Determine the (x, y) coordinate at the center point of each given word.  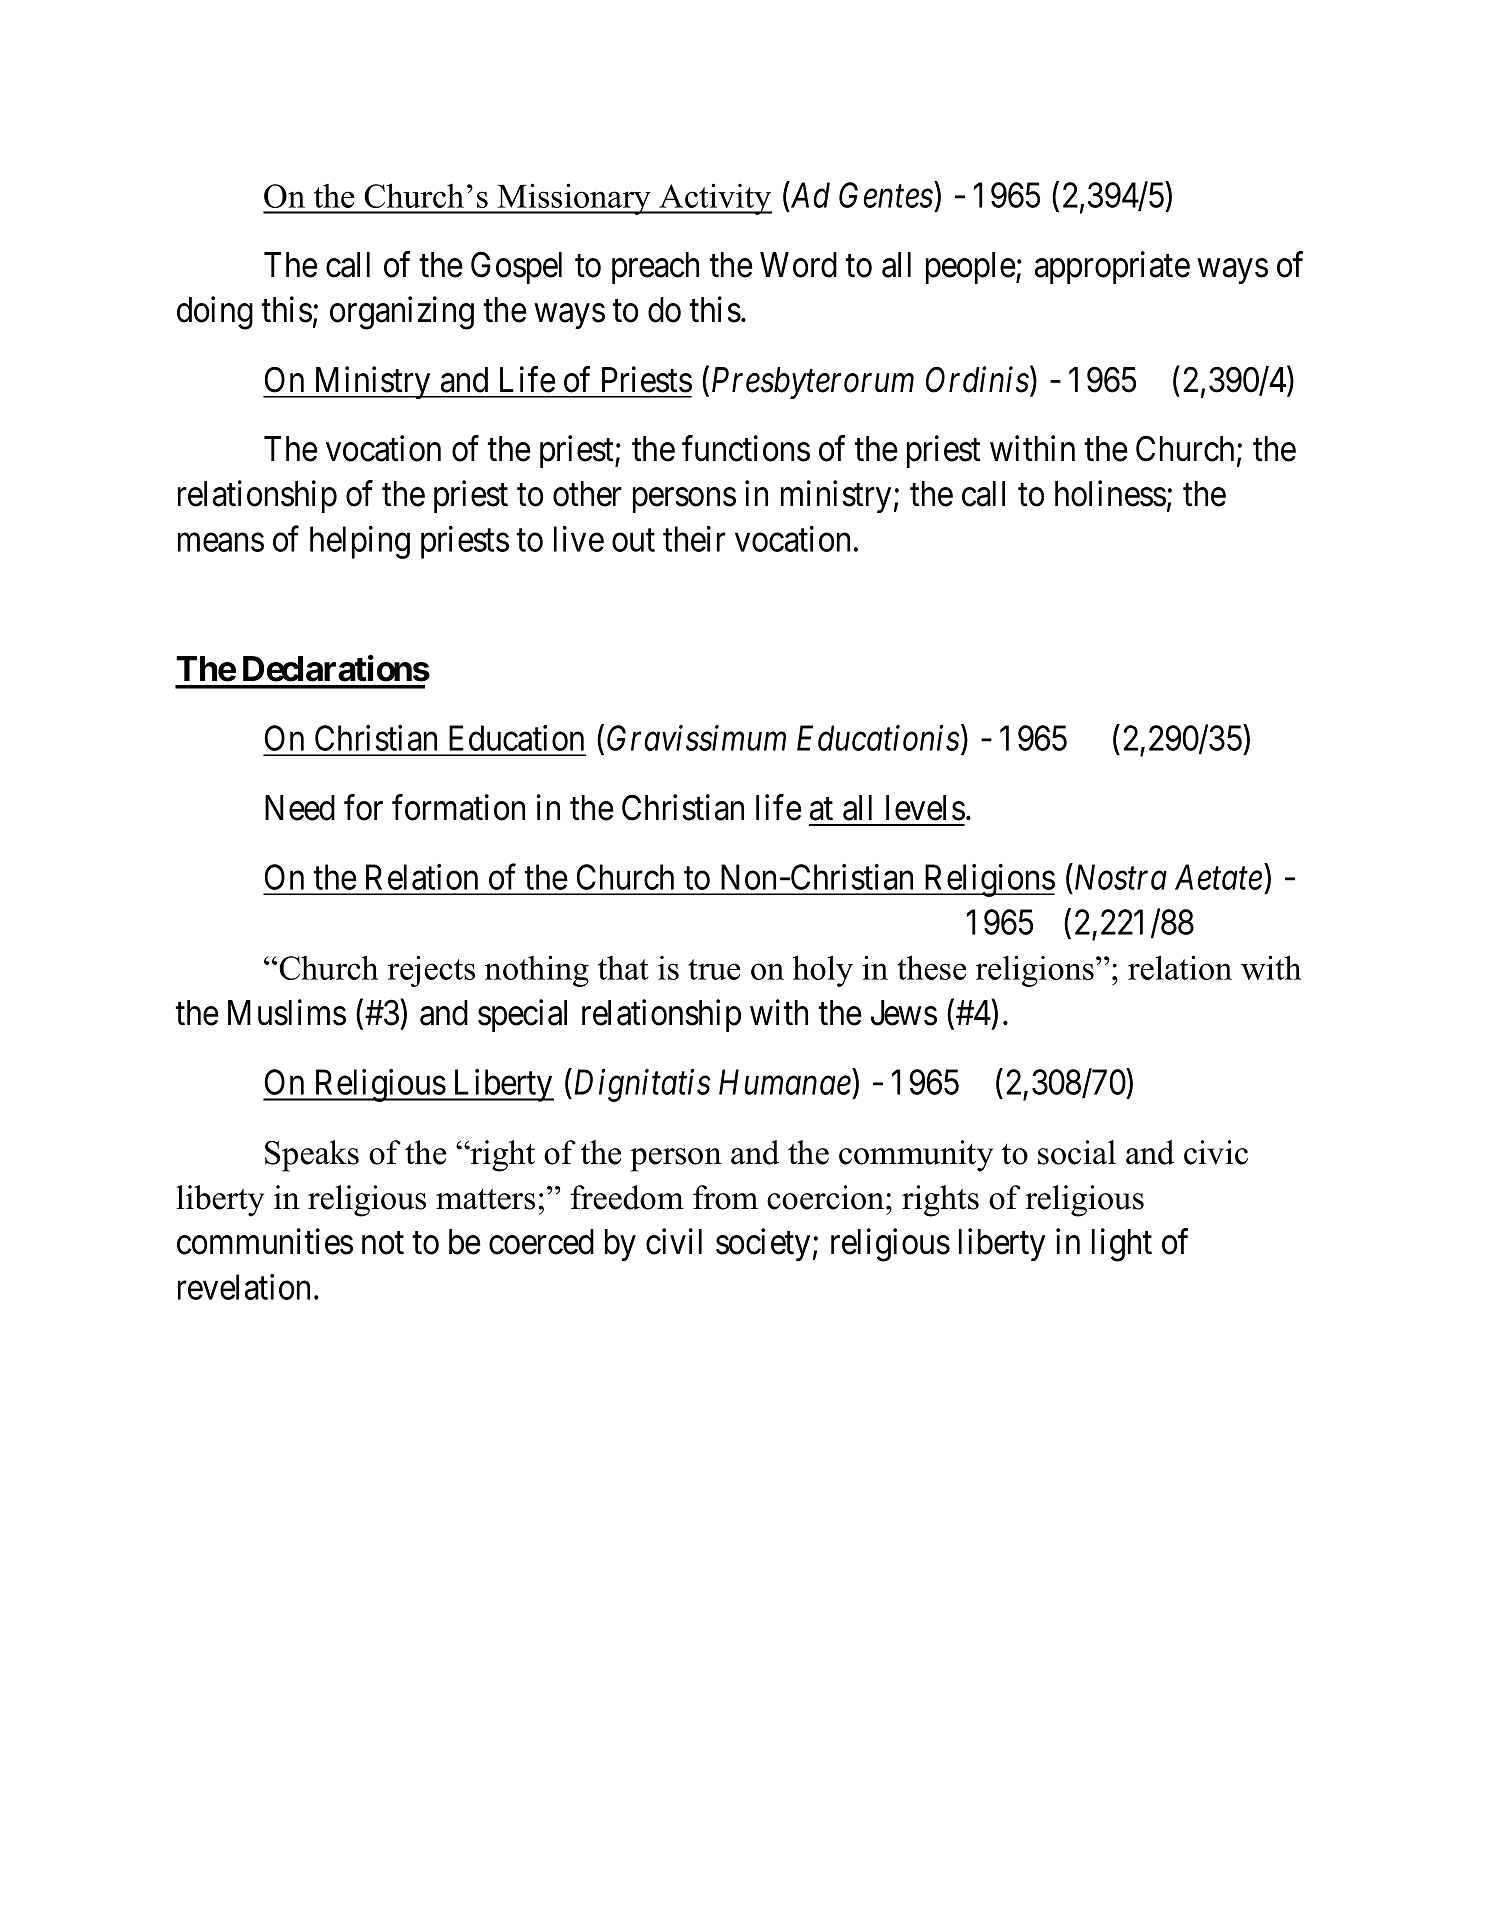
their (694, 539)
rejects (431, 971)
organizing (402, 313)
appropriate (1112, 267)
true (714, 969)
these (931, 967)
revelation (244, 1287)
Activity (714, 199)
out (633, 541)
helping (360, 542)
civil (674, 1241)
